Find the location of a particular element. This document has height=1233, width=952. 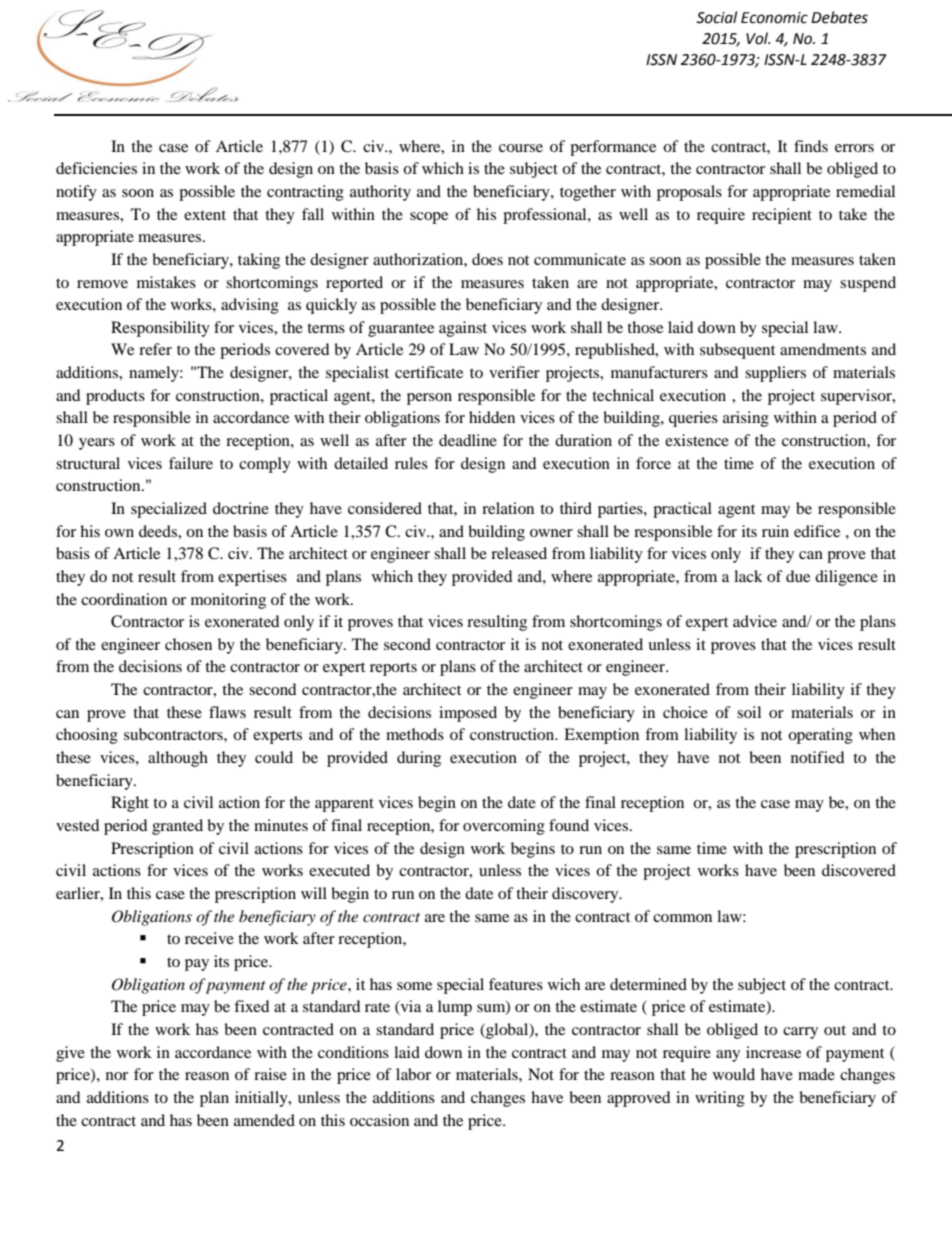

products is located at coordinates (115, 397).
